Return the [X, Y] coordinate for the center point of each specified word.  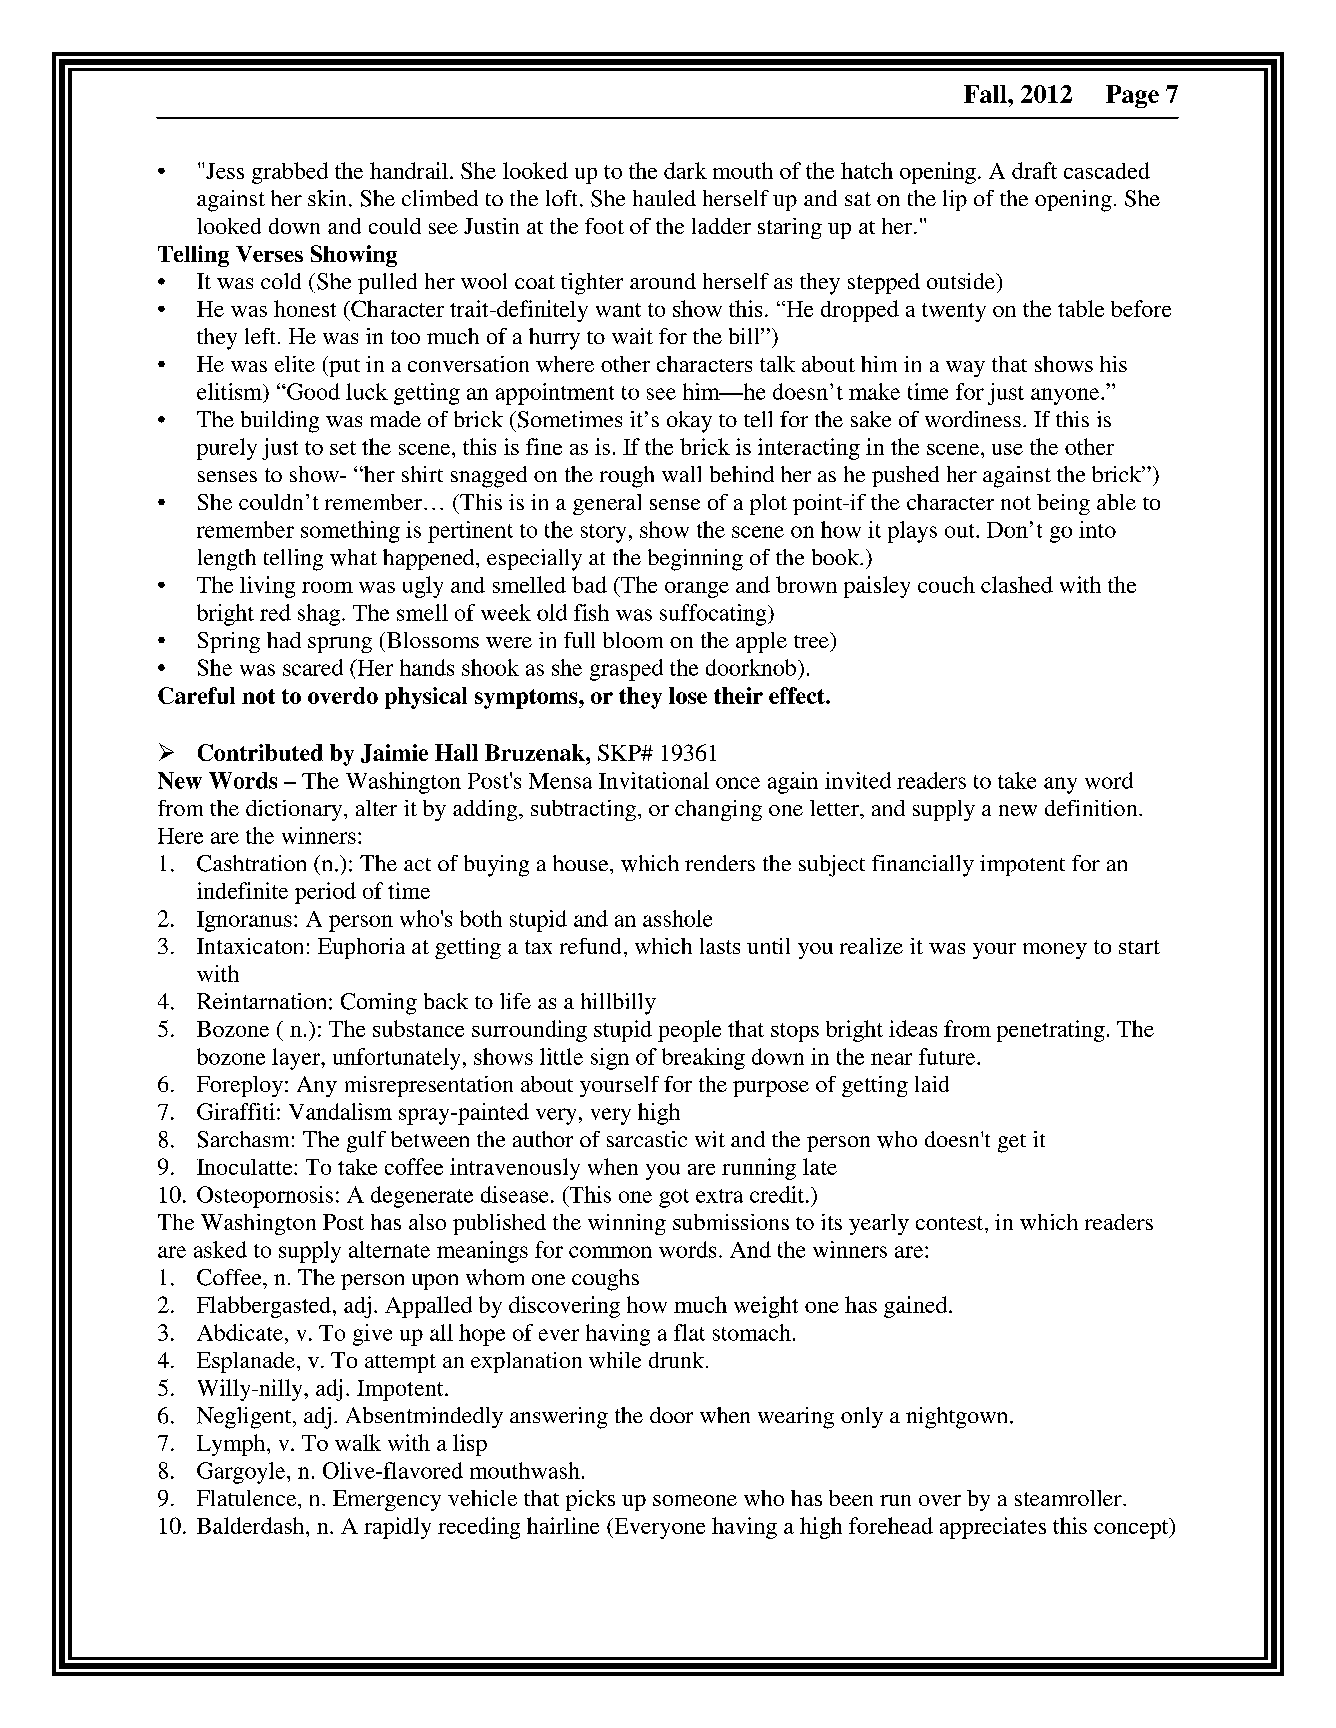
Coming [379, 1004]
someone [695, 1500]
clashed [1017, 584]
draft [1034, 170]
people [689, 1031]
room [327, 587]
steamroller [1069, 1498]
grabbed [290, 173]
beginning [695, 560]
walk [358, 1442]
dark [685, 170]
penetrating [1051, 1031]
